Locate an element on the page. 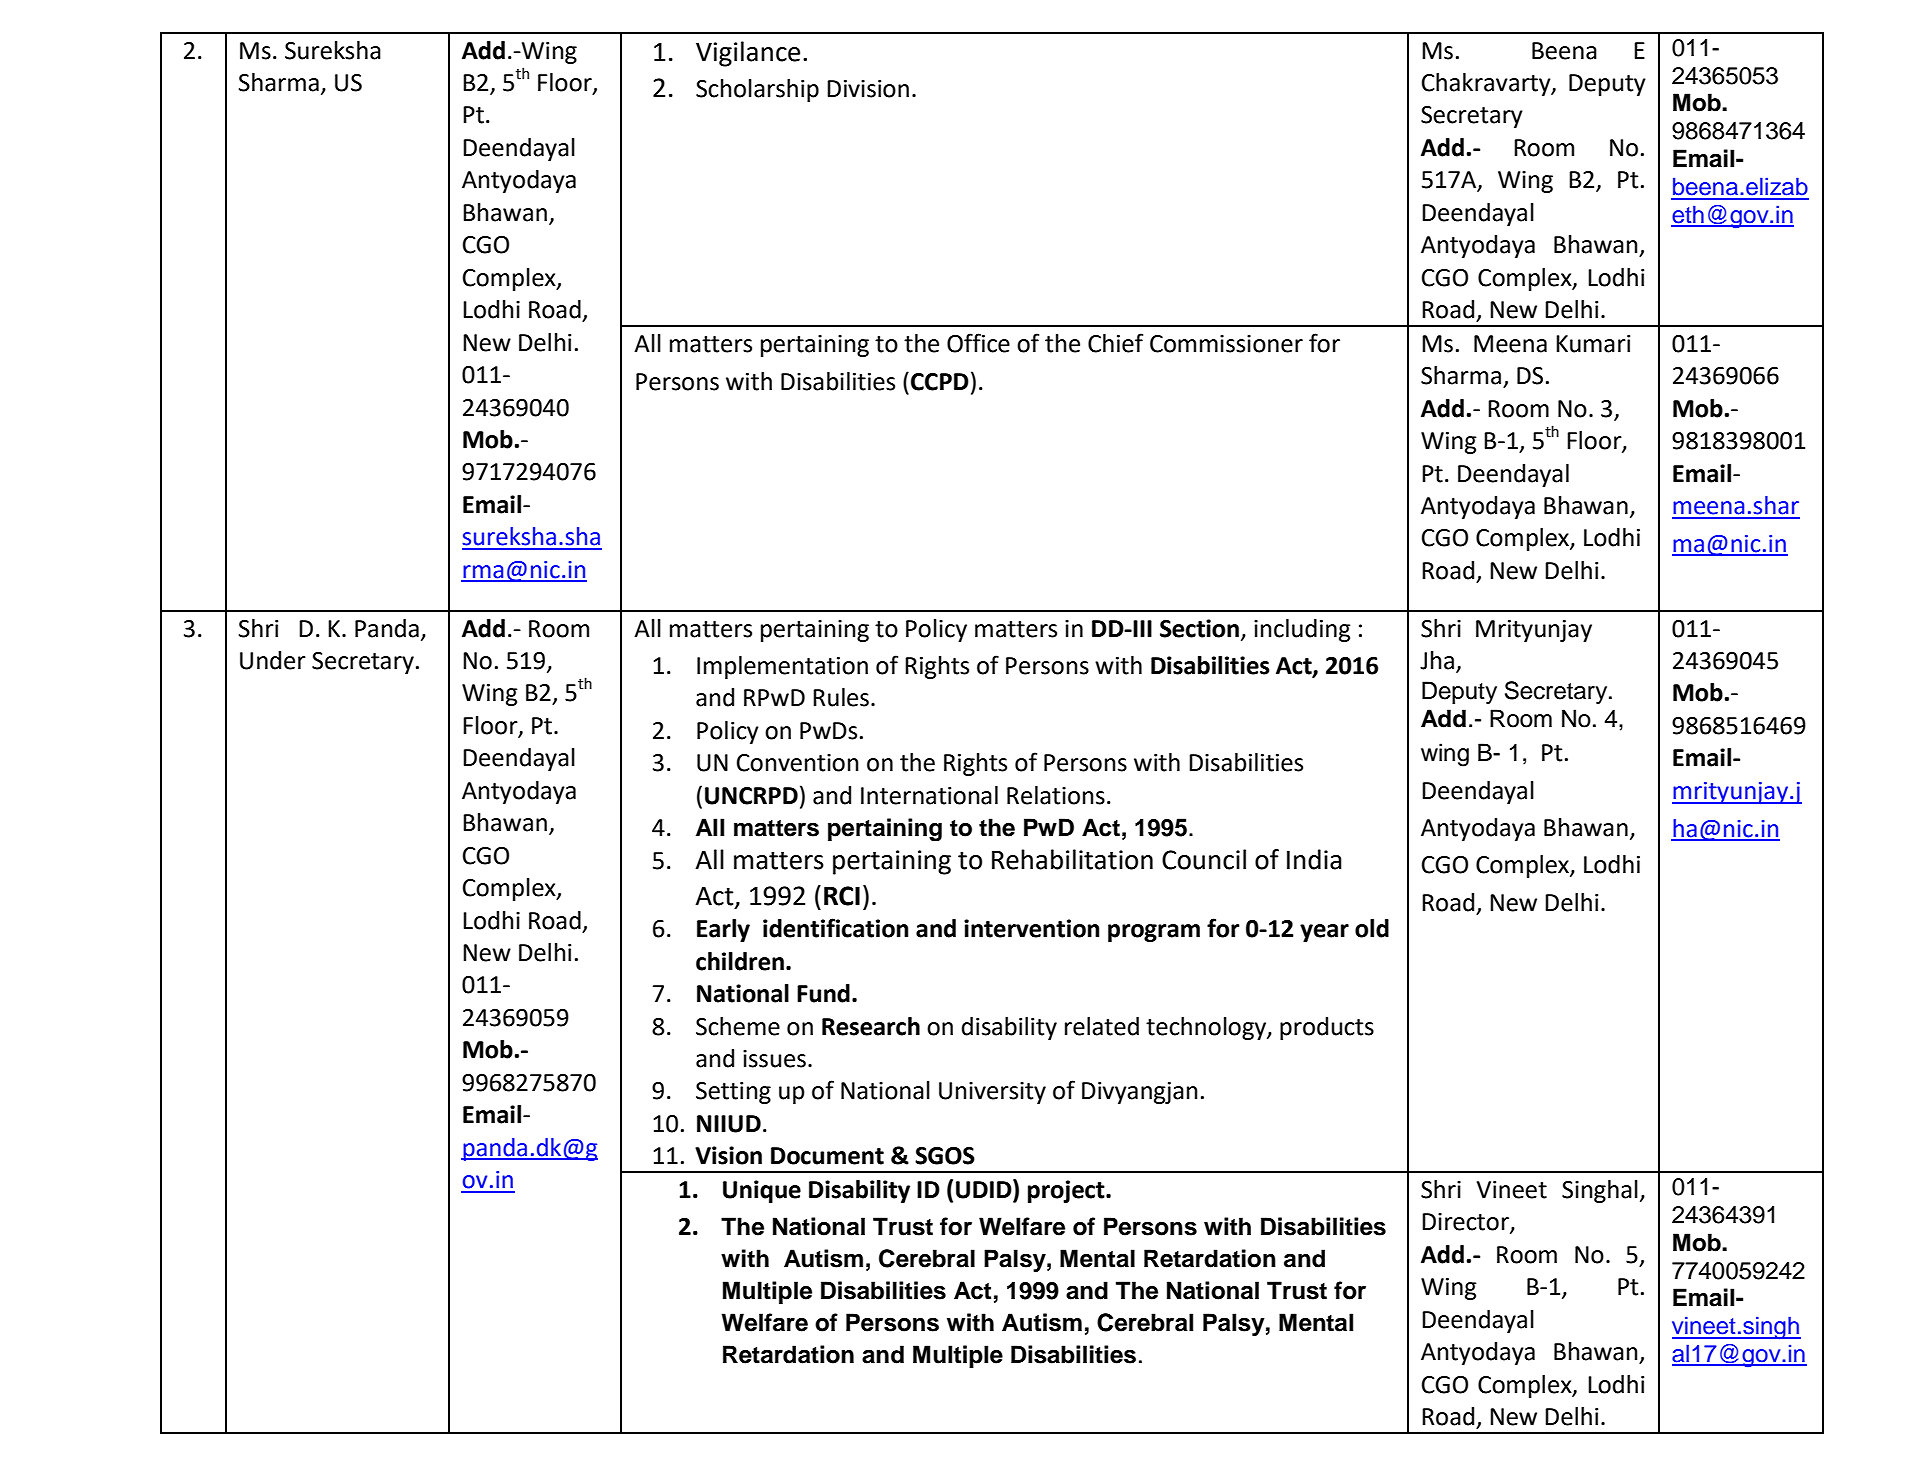 This page has width=1913, height=1478. Office is located at coordinates (978, 343).
